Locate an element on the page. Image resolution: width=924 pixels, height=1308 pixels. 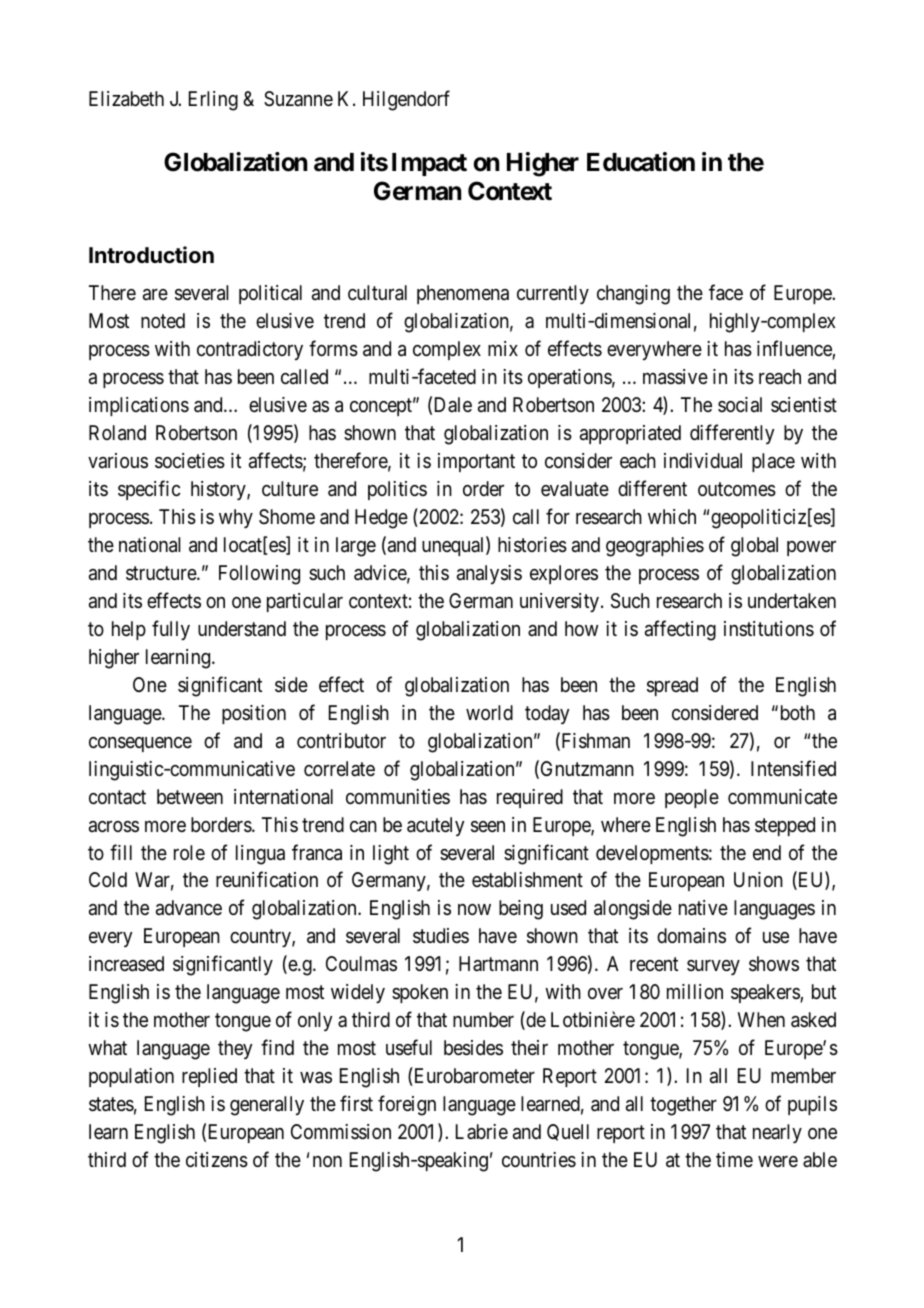
Erling is located at coordinates (213, 101).
